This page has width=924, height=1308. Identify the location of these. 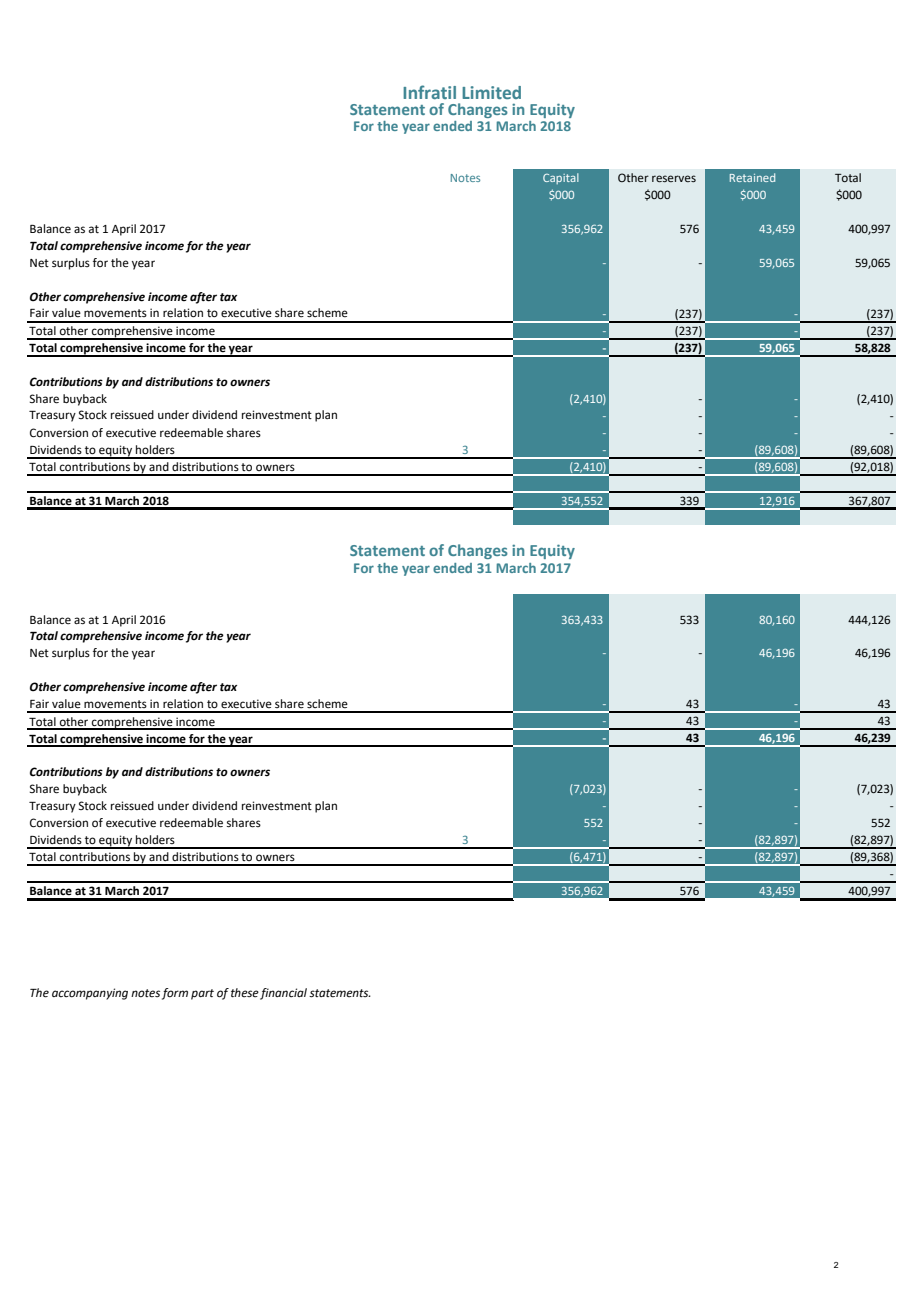
(245, 993).
